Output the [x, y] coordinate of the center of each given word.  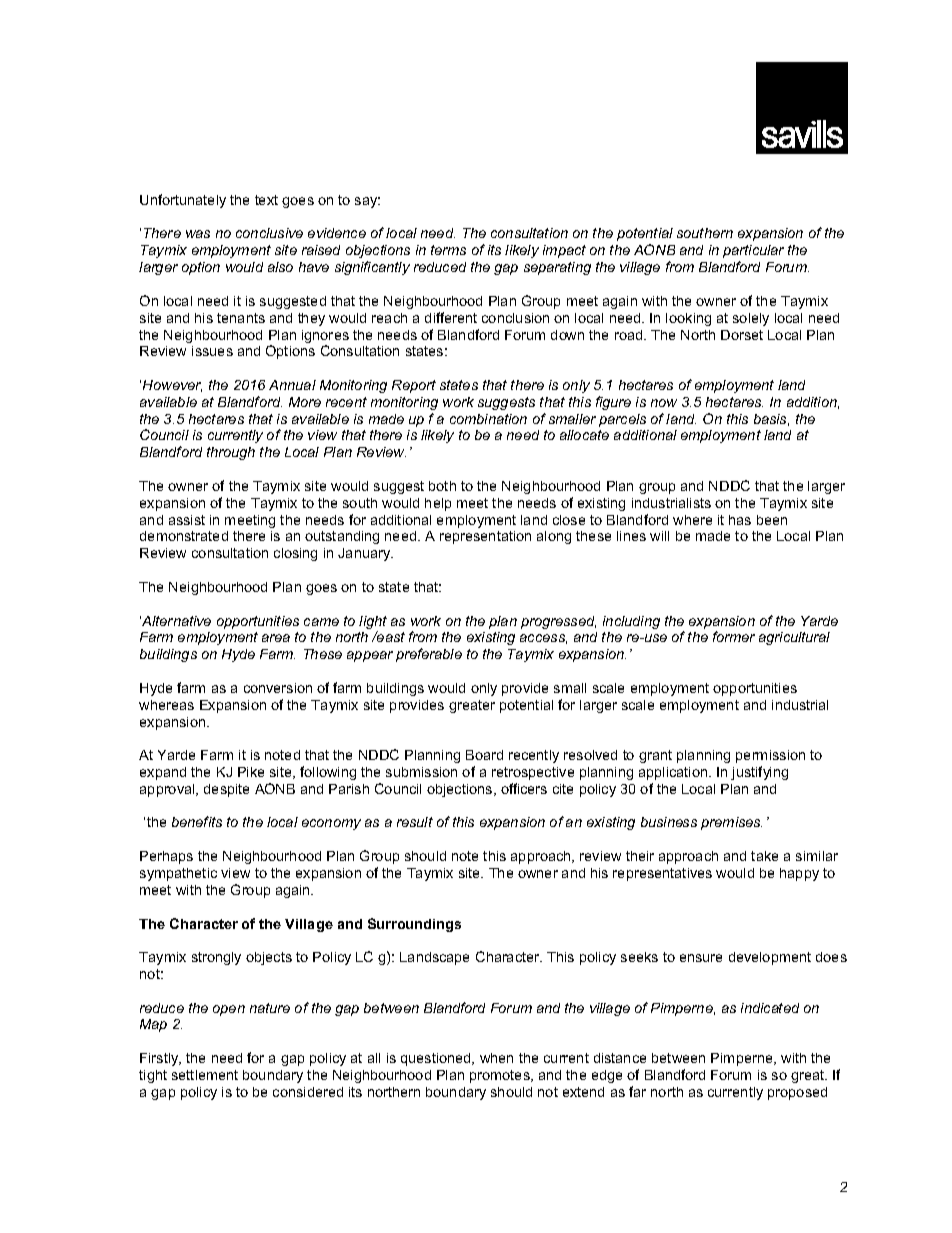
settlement [205, 1075]
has [740, 520]
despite [226, 790]
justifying [759, 773]
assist [187, 520]
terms [448, 250]
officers [524, 788]
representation [485, 537]
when [496, 1058]
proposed [797, 1093]
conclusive [269, 233]
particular [753, 251]
